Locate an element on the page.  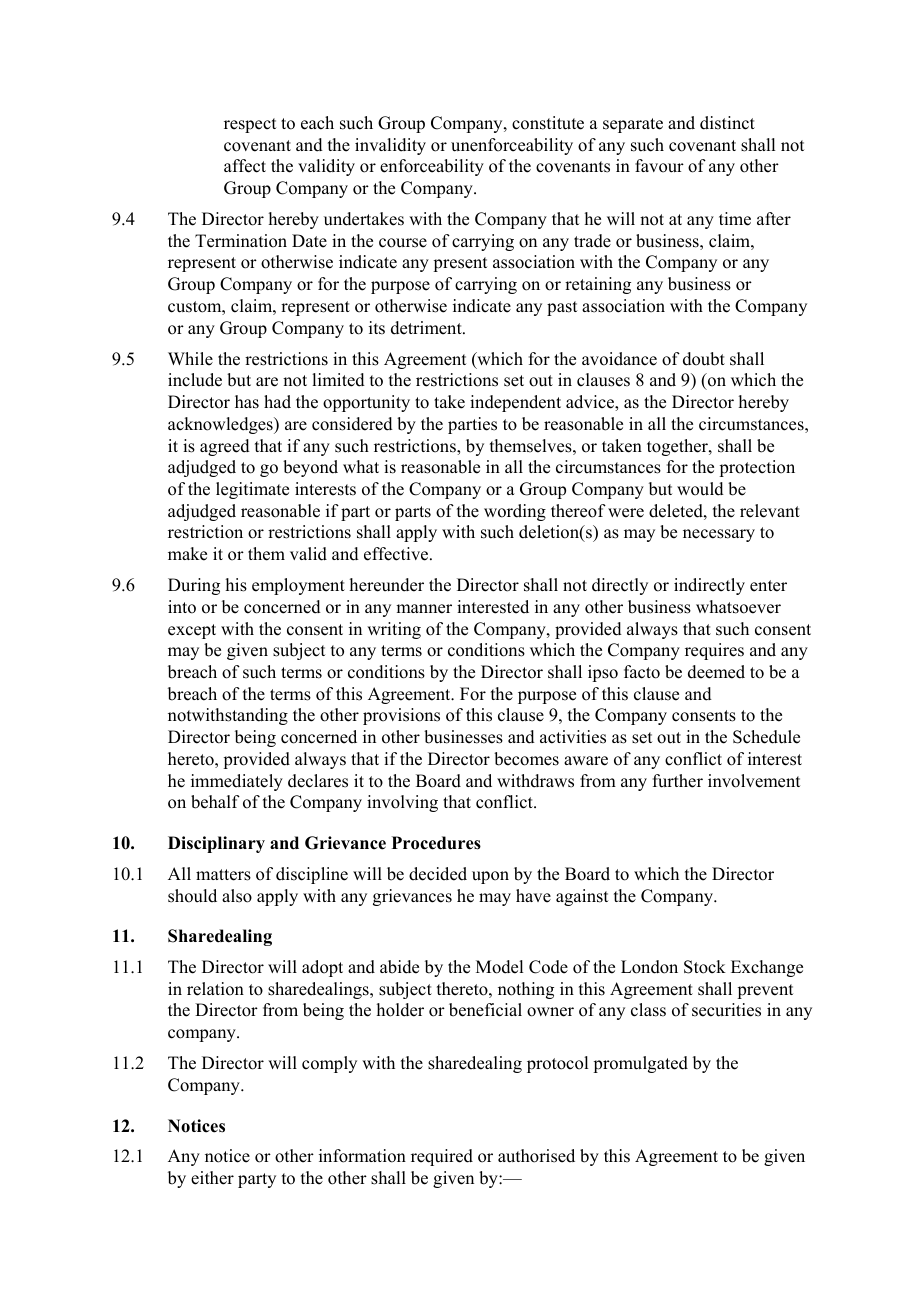
Stock is located at coordinates (705, 967).
